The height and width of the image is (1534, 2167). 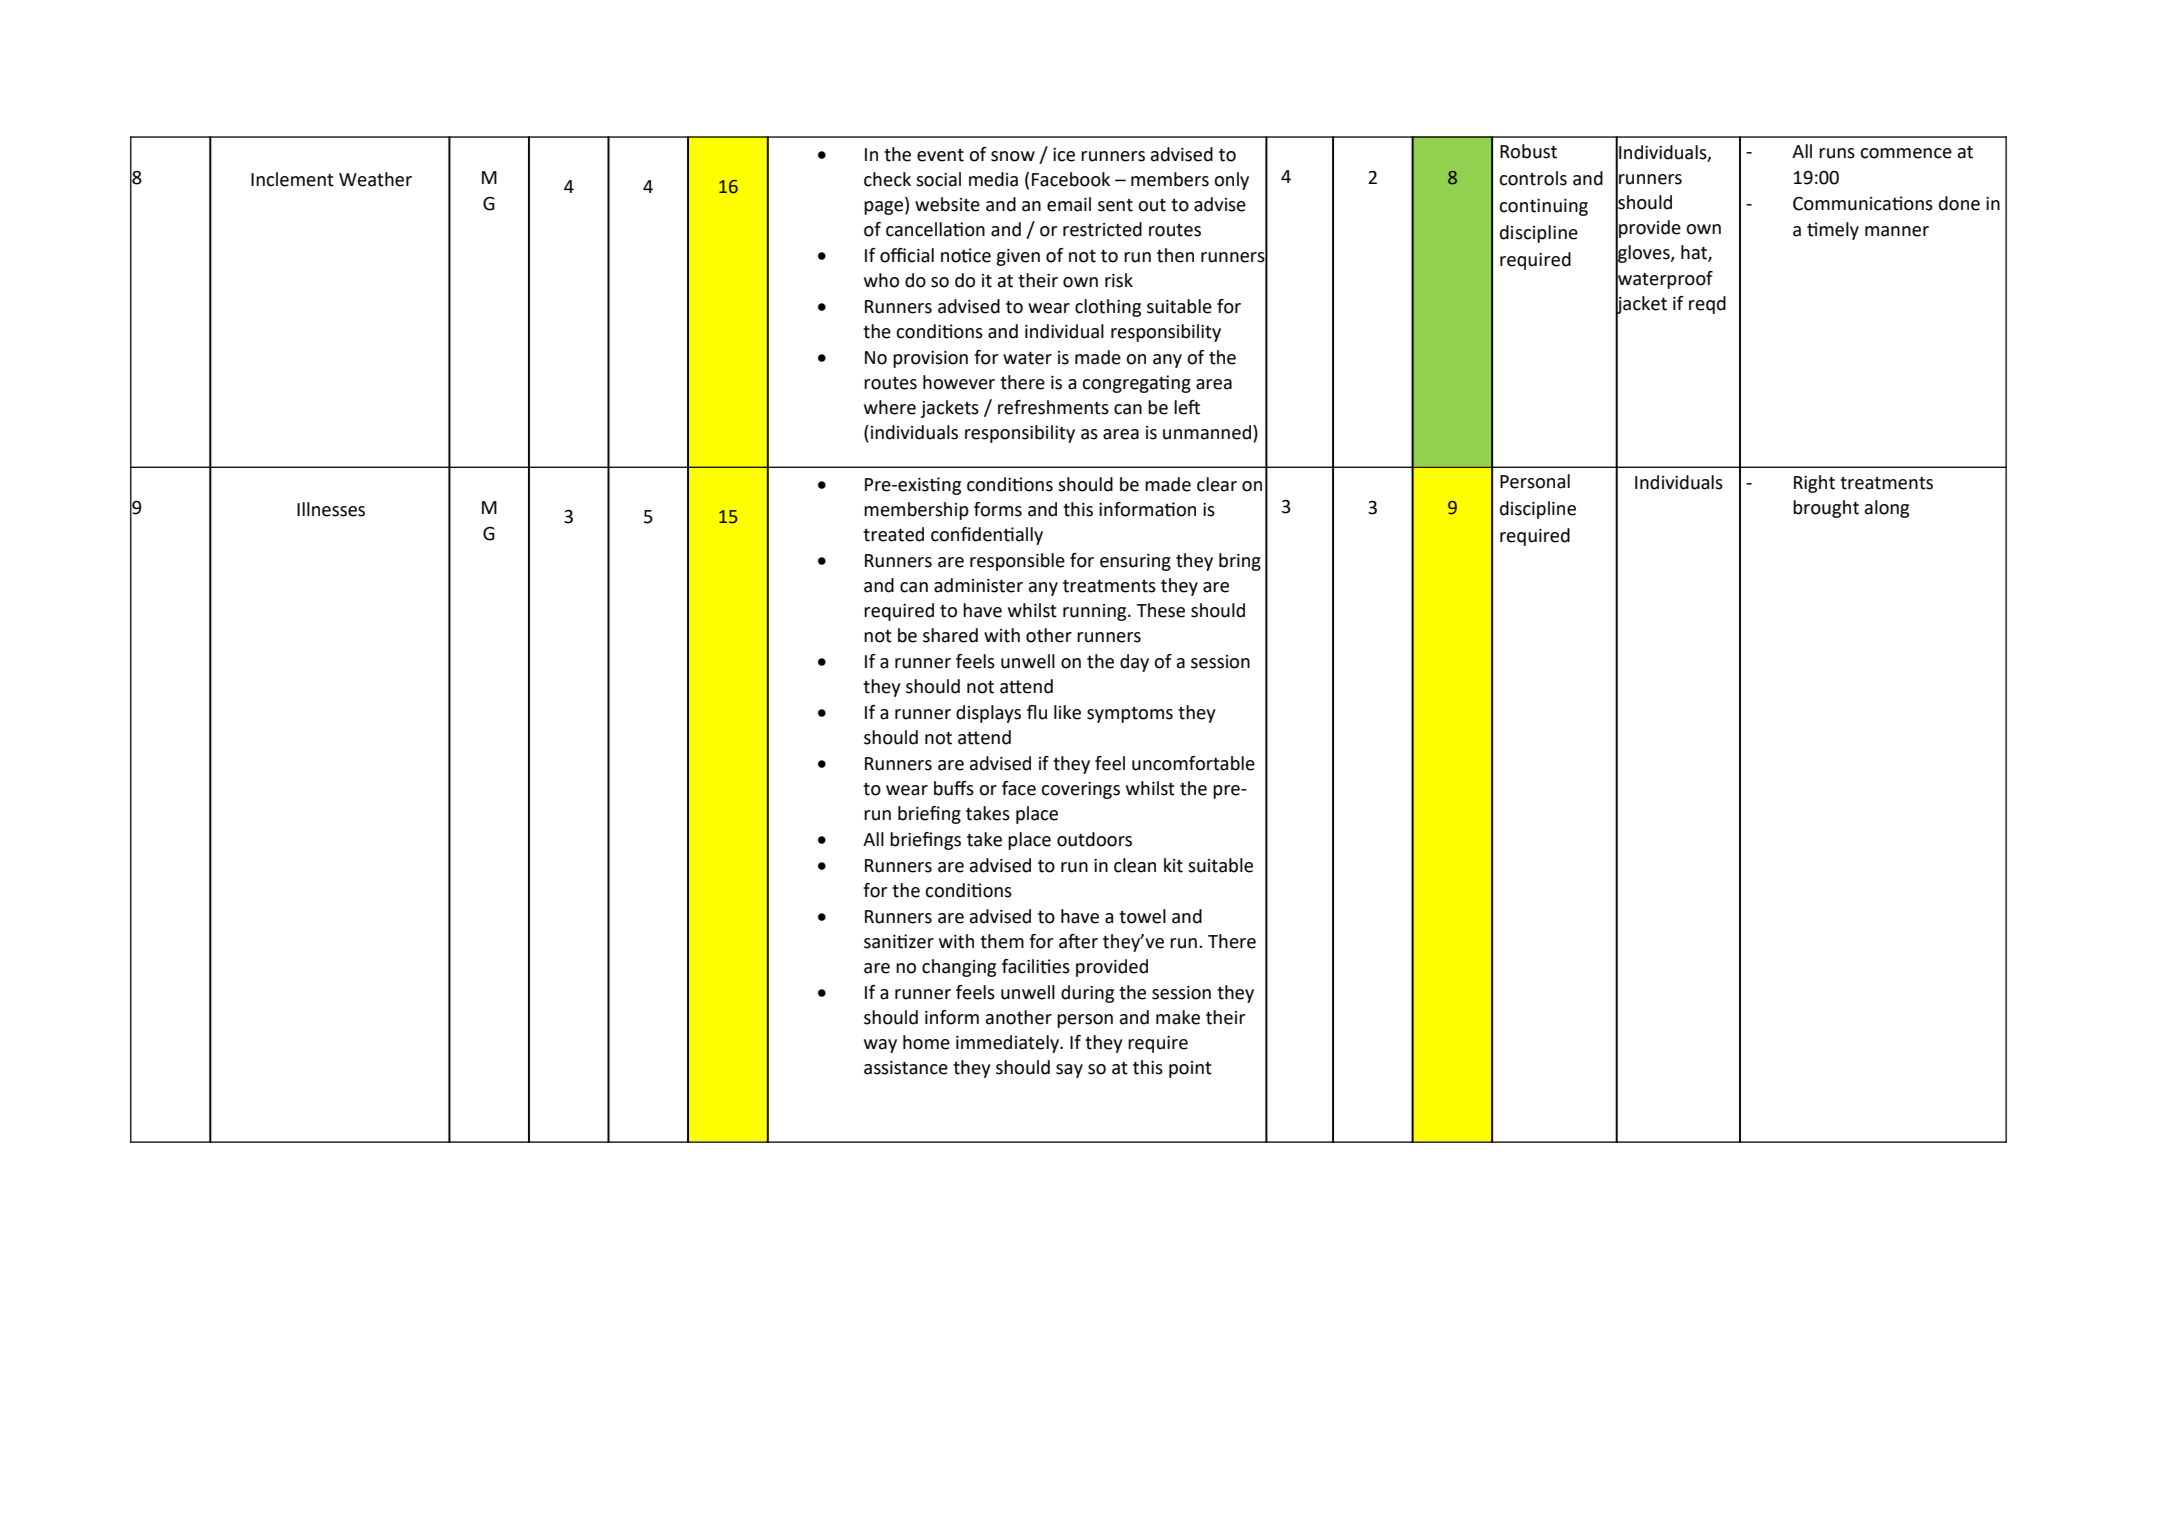 What do you see at coordinates (880, 1046) in the image?
I see `way` at bounding box center [880, 1046].
